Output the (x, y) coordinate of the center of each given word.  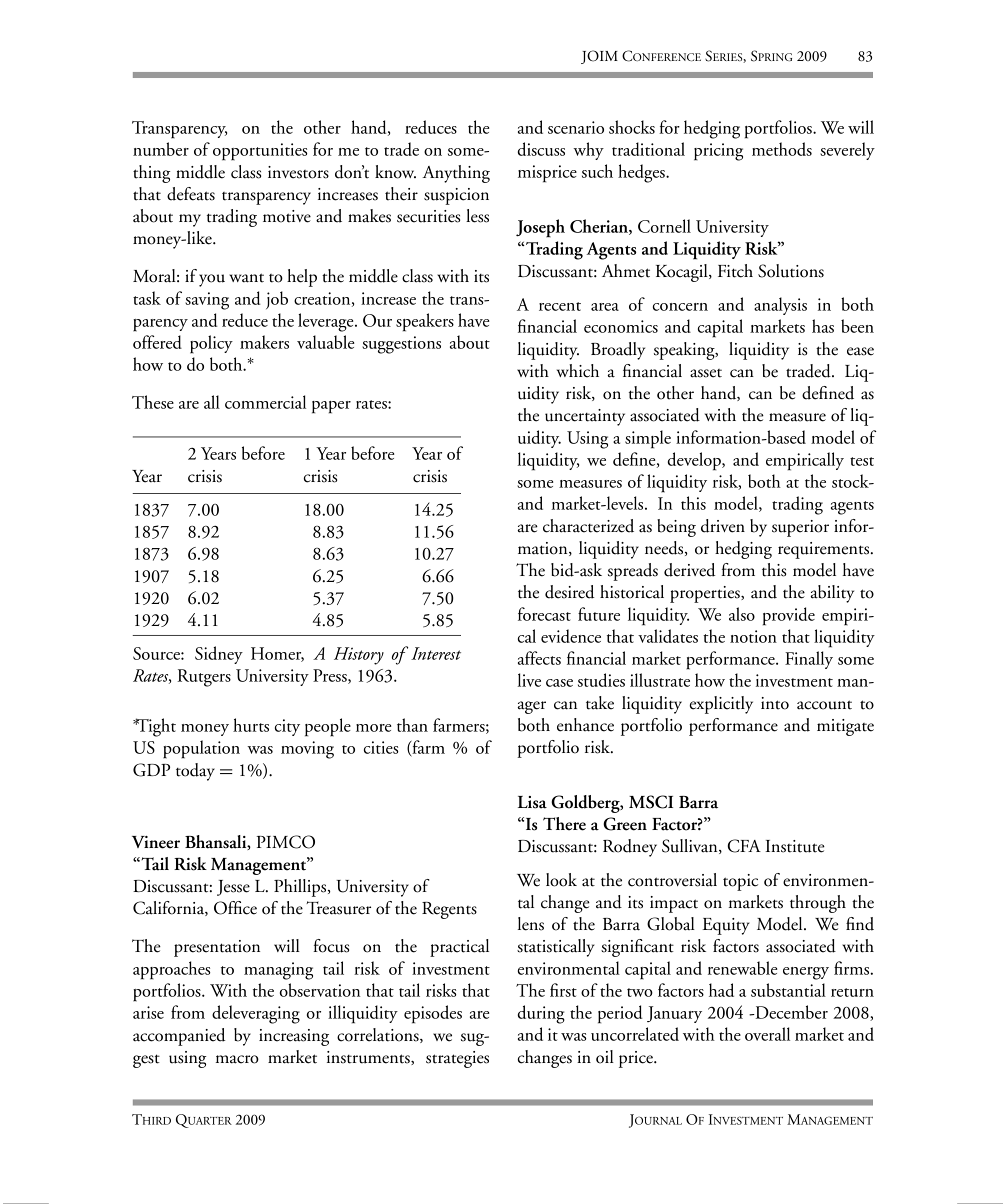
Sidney (219, 655)
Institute (795, 846)
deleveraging (256, 1014)
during (541, 1014)
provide (789, 616)
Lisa (532, 802)
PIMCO (285, 842)
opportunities (260, 152)
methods (782, 149)
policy (211, 344)
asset (706, 373)
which (578, 371)
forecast (544, 614)
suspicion (456, 196)
